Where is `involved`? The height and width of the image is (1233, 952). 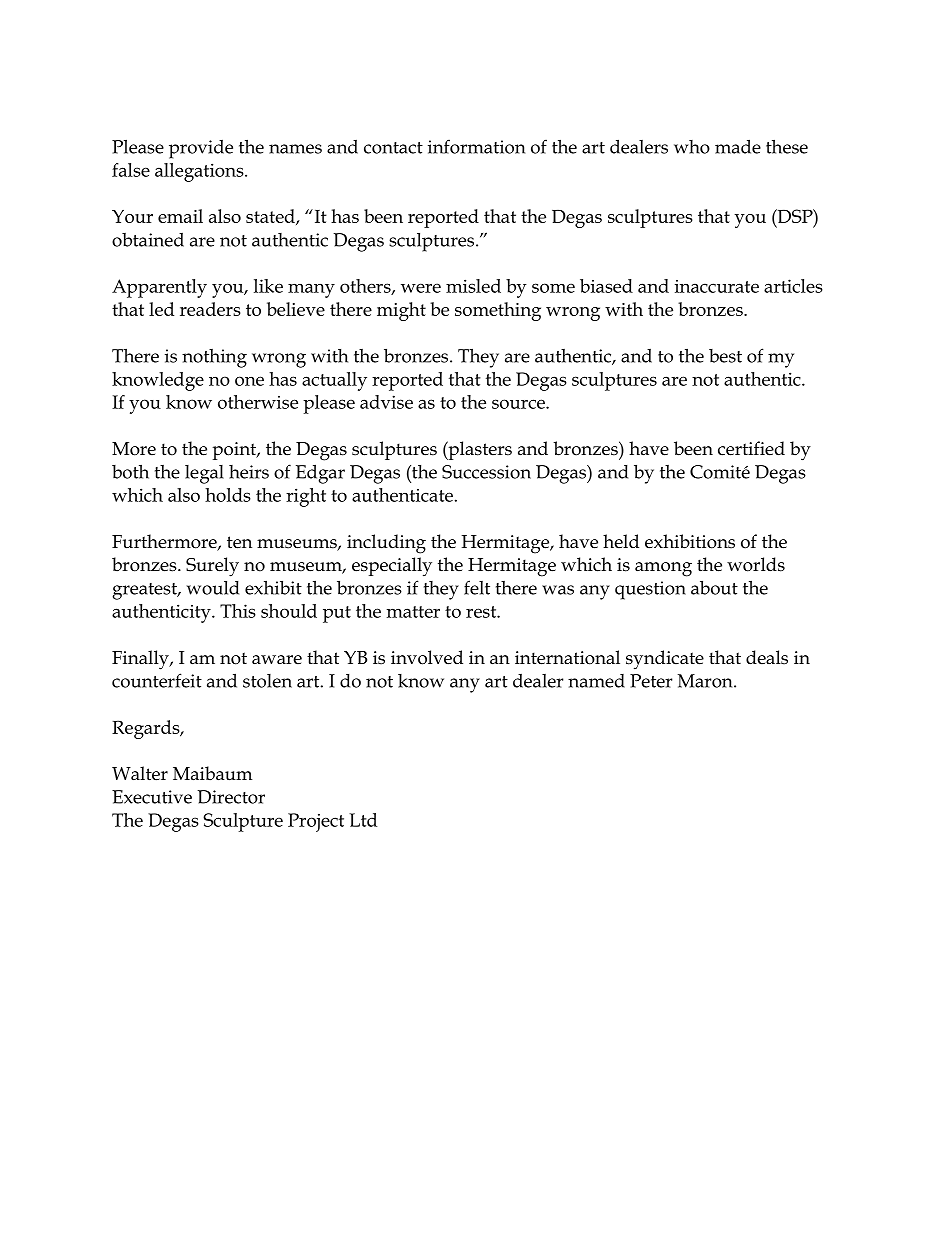
involved is located at coordinates (427, 657).
